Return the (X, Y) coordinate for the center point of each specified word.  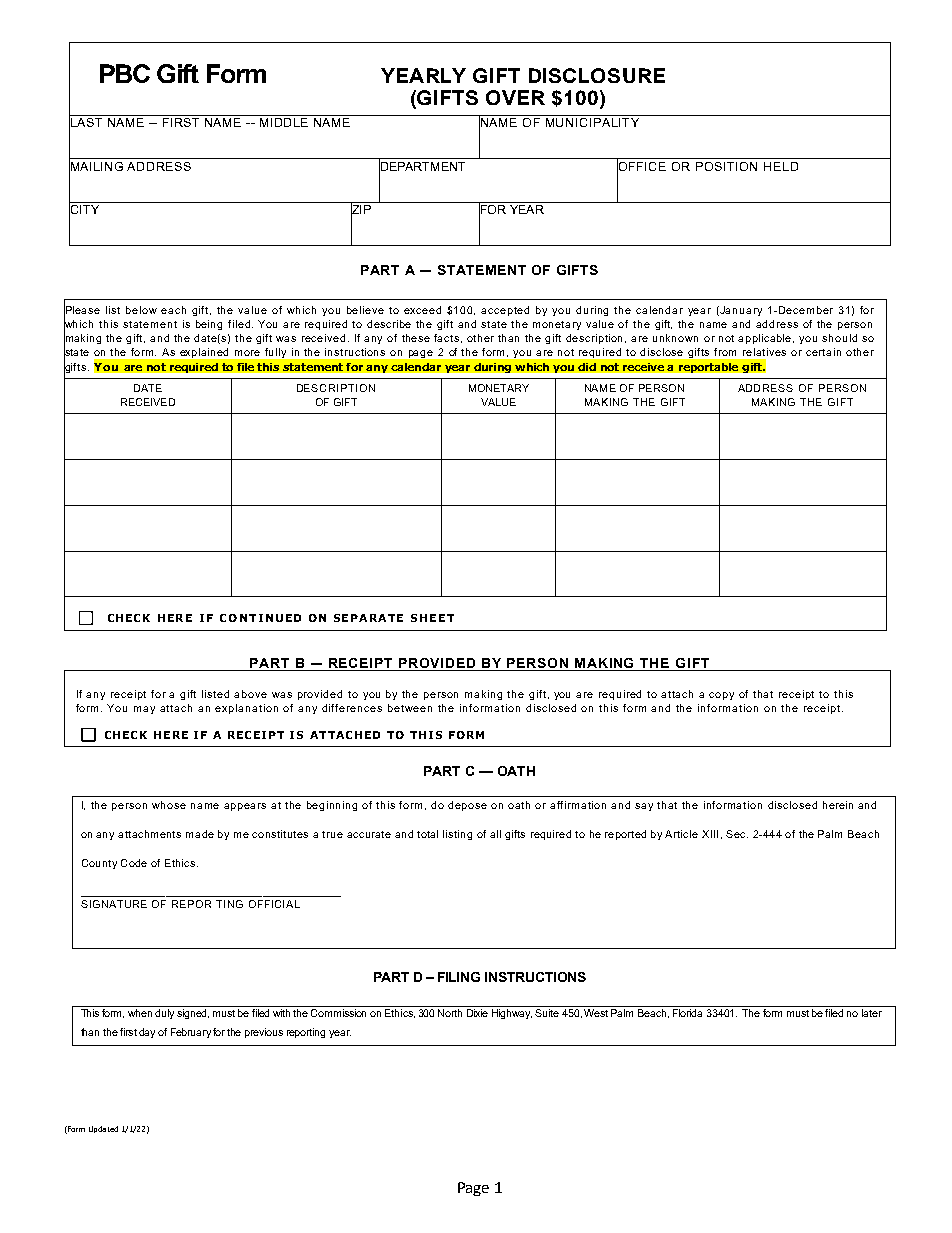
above (250, 694)
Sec (737, 834)
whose (169, 805)
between (410, 708)
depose (467, 806)
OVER (515, 97)
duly (164, 1014)
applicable (766, 339)
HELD (781, 166)
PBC (125, 73)
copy (721, 696)
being (209, 325)
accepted (505, 311)
